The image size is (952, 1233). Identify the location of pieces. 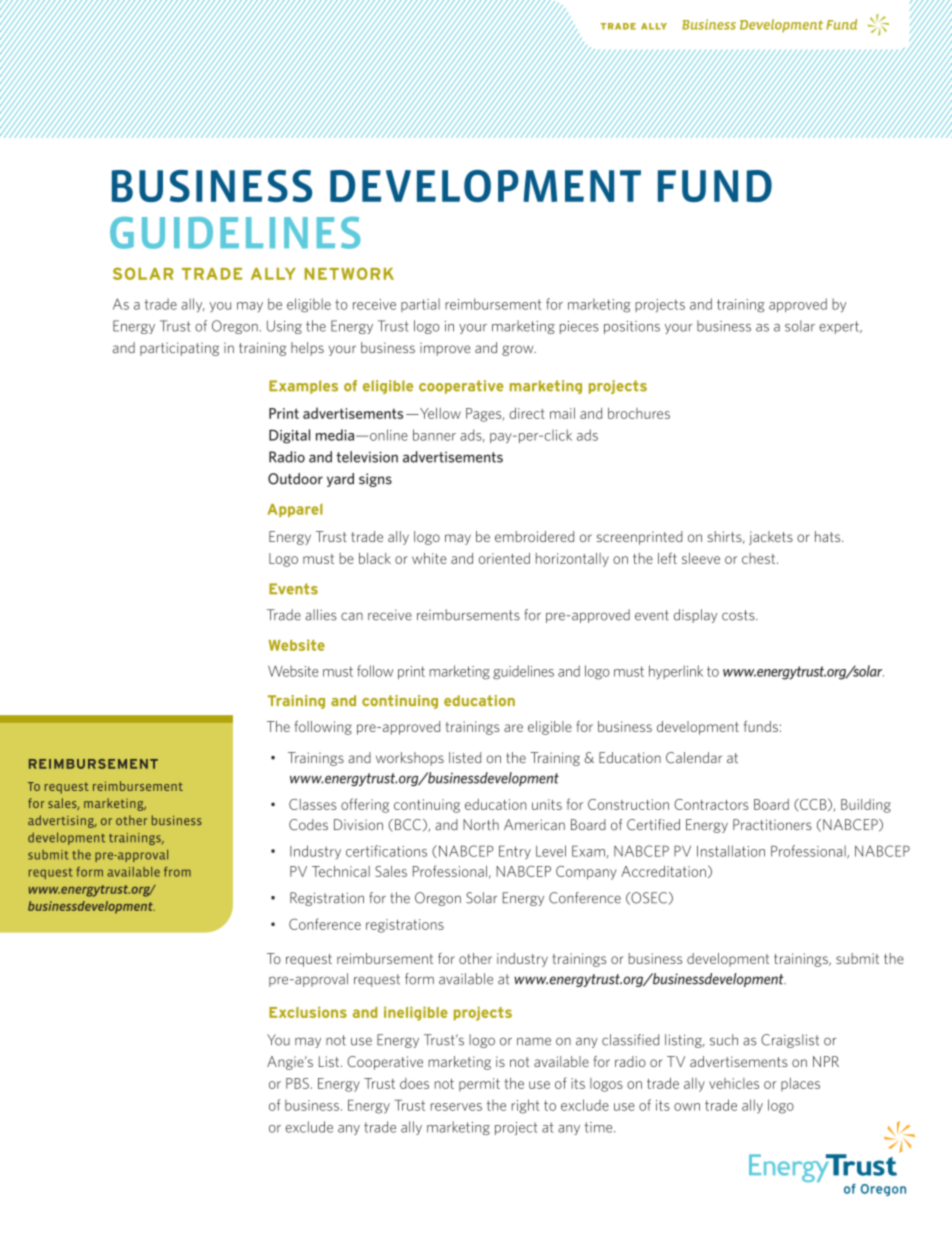
(579, 327).
